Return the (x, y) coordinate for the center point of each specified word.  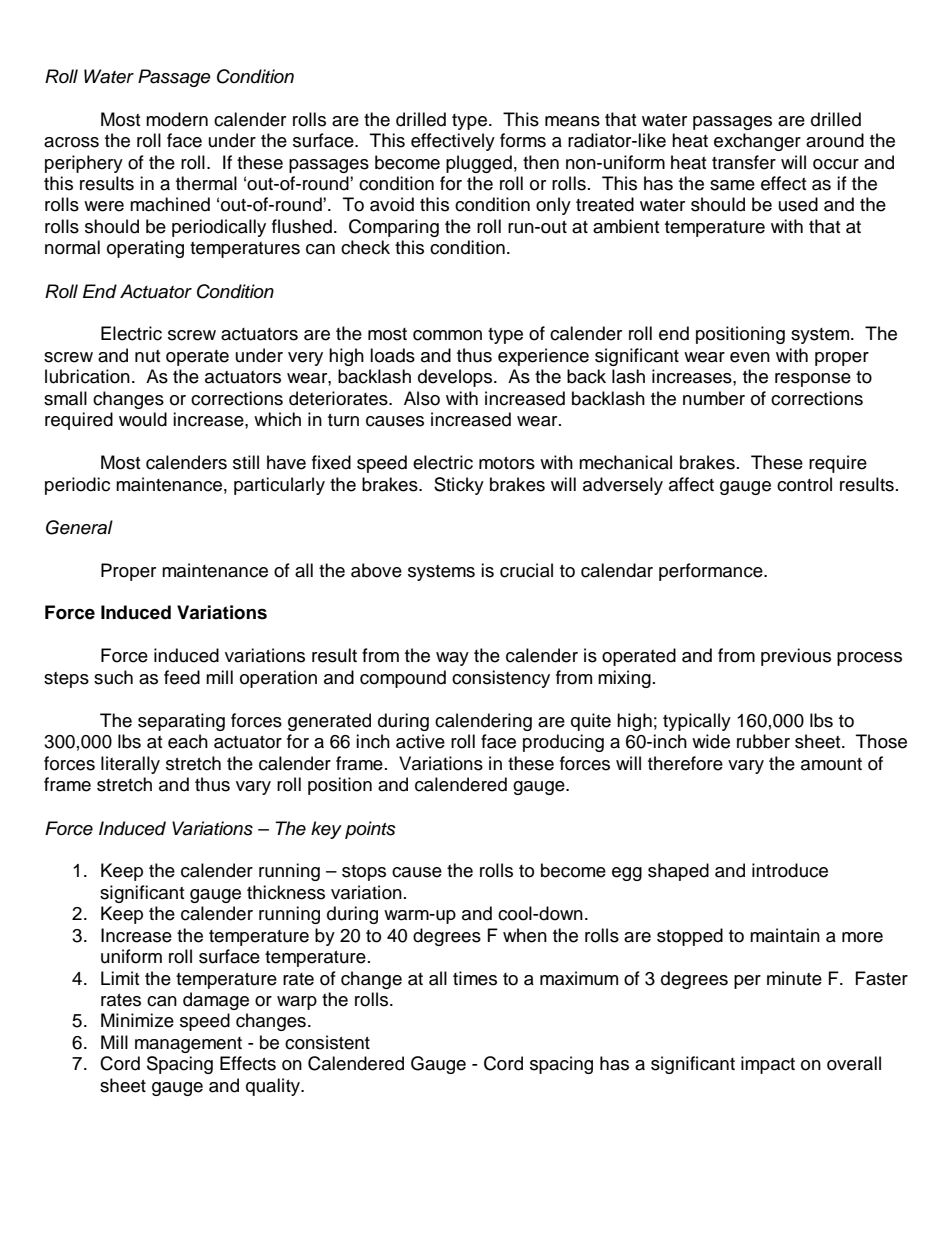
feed (182, 677)
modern (177, 119)
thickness (286, 892)
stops (364, 873)
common (447, 335)
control (804, 484)
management (188, 1045)
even (750, 357)
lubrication (87, 376)
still (246, 462)
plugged (479, 164)
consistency (501, 679)
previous (796, 657)
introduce (790, 870)
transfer (744, 162)
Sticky (459, 486)
